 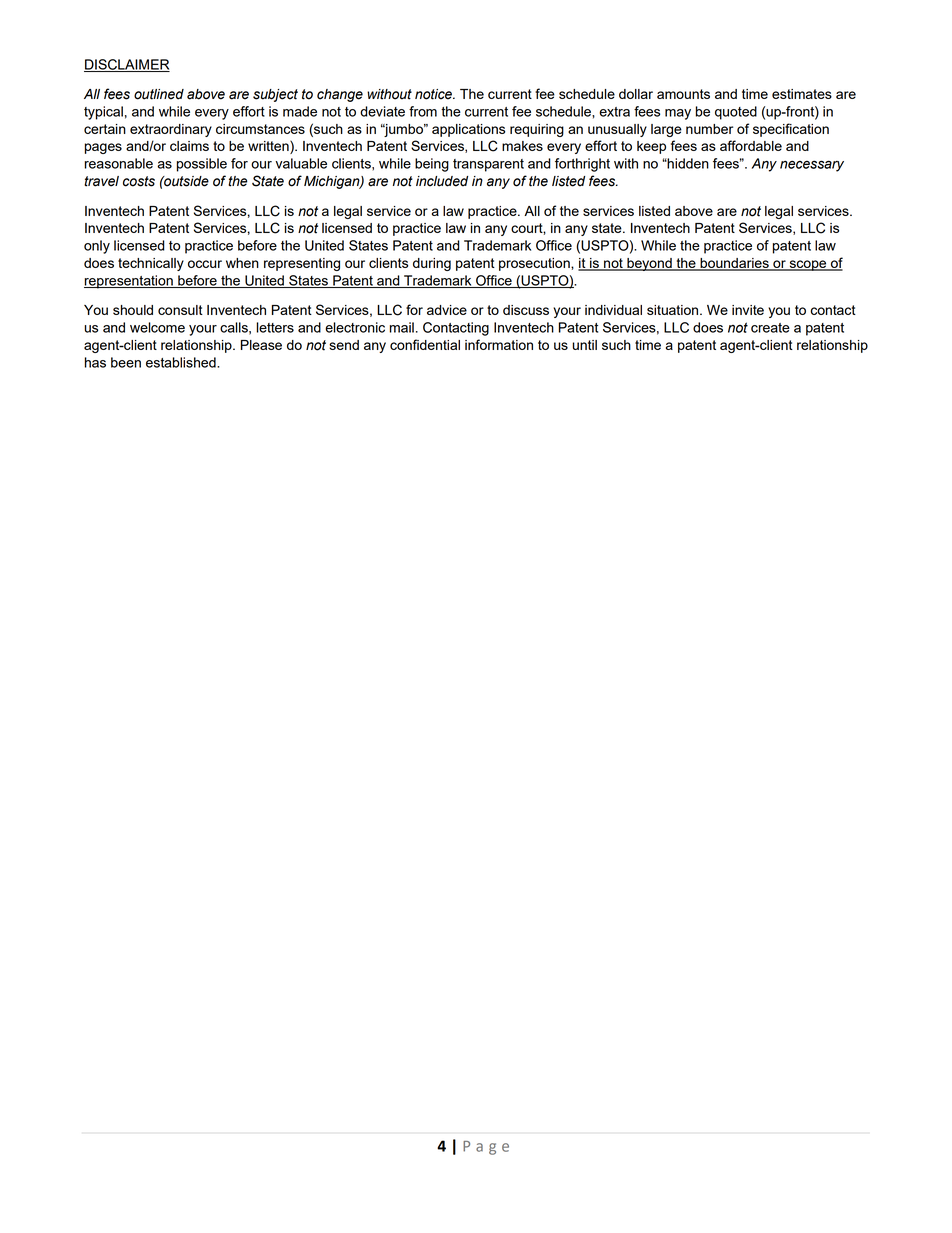 I want to click on during, so click(x=432, y=264).
